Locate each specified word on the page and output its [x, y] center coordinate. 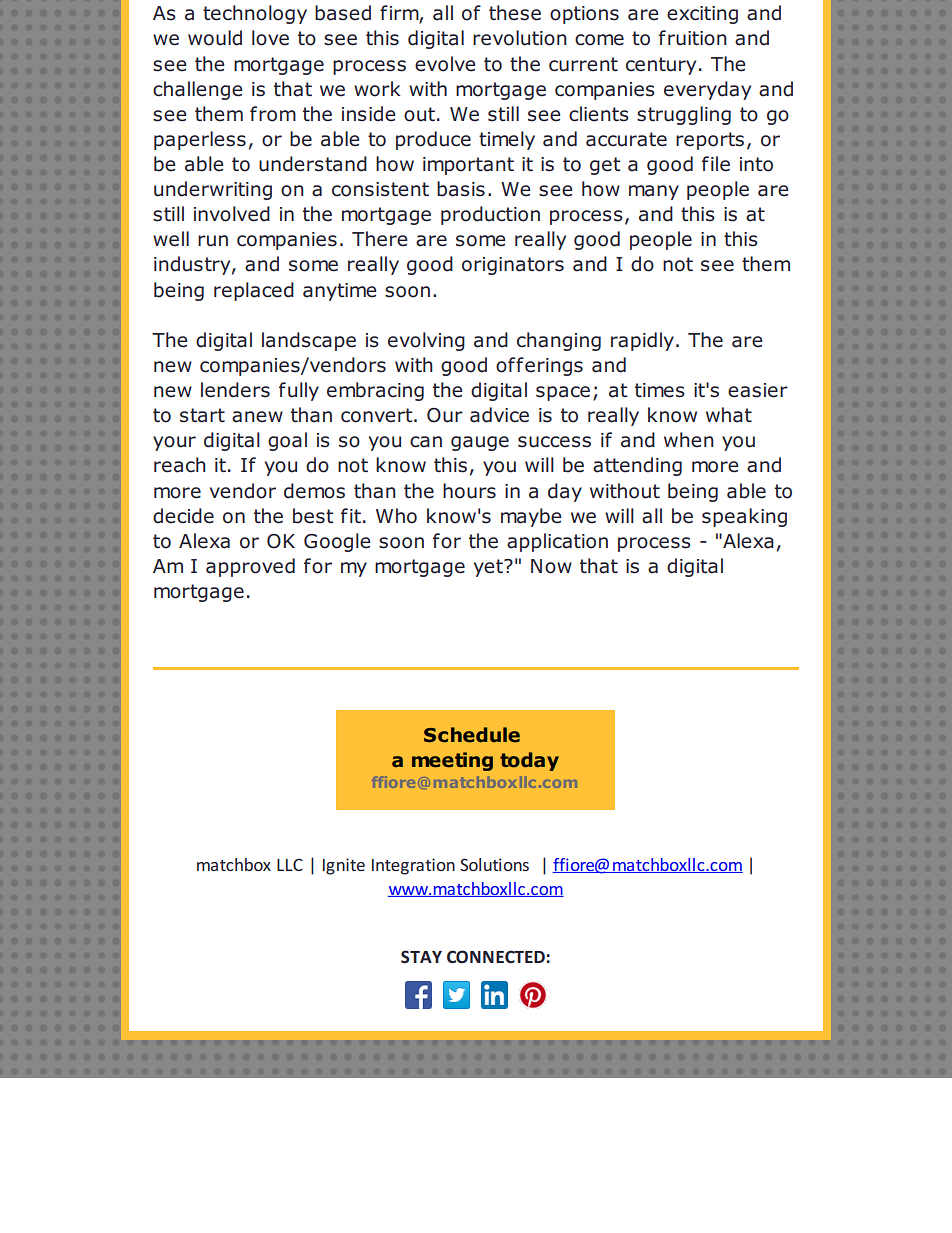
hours [469, 491]
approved [250, 567]
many [654, 192]
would [215, 38]
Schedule [472, 735]
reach [180, 465]
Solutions [494, 864]
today [529, 761]
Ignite [344, 866]
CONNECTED [497, 956]
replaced [254, 291]
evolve [445, 64]
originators [513, 266]
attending [637, 466]
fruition [693, 38]
